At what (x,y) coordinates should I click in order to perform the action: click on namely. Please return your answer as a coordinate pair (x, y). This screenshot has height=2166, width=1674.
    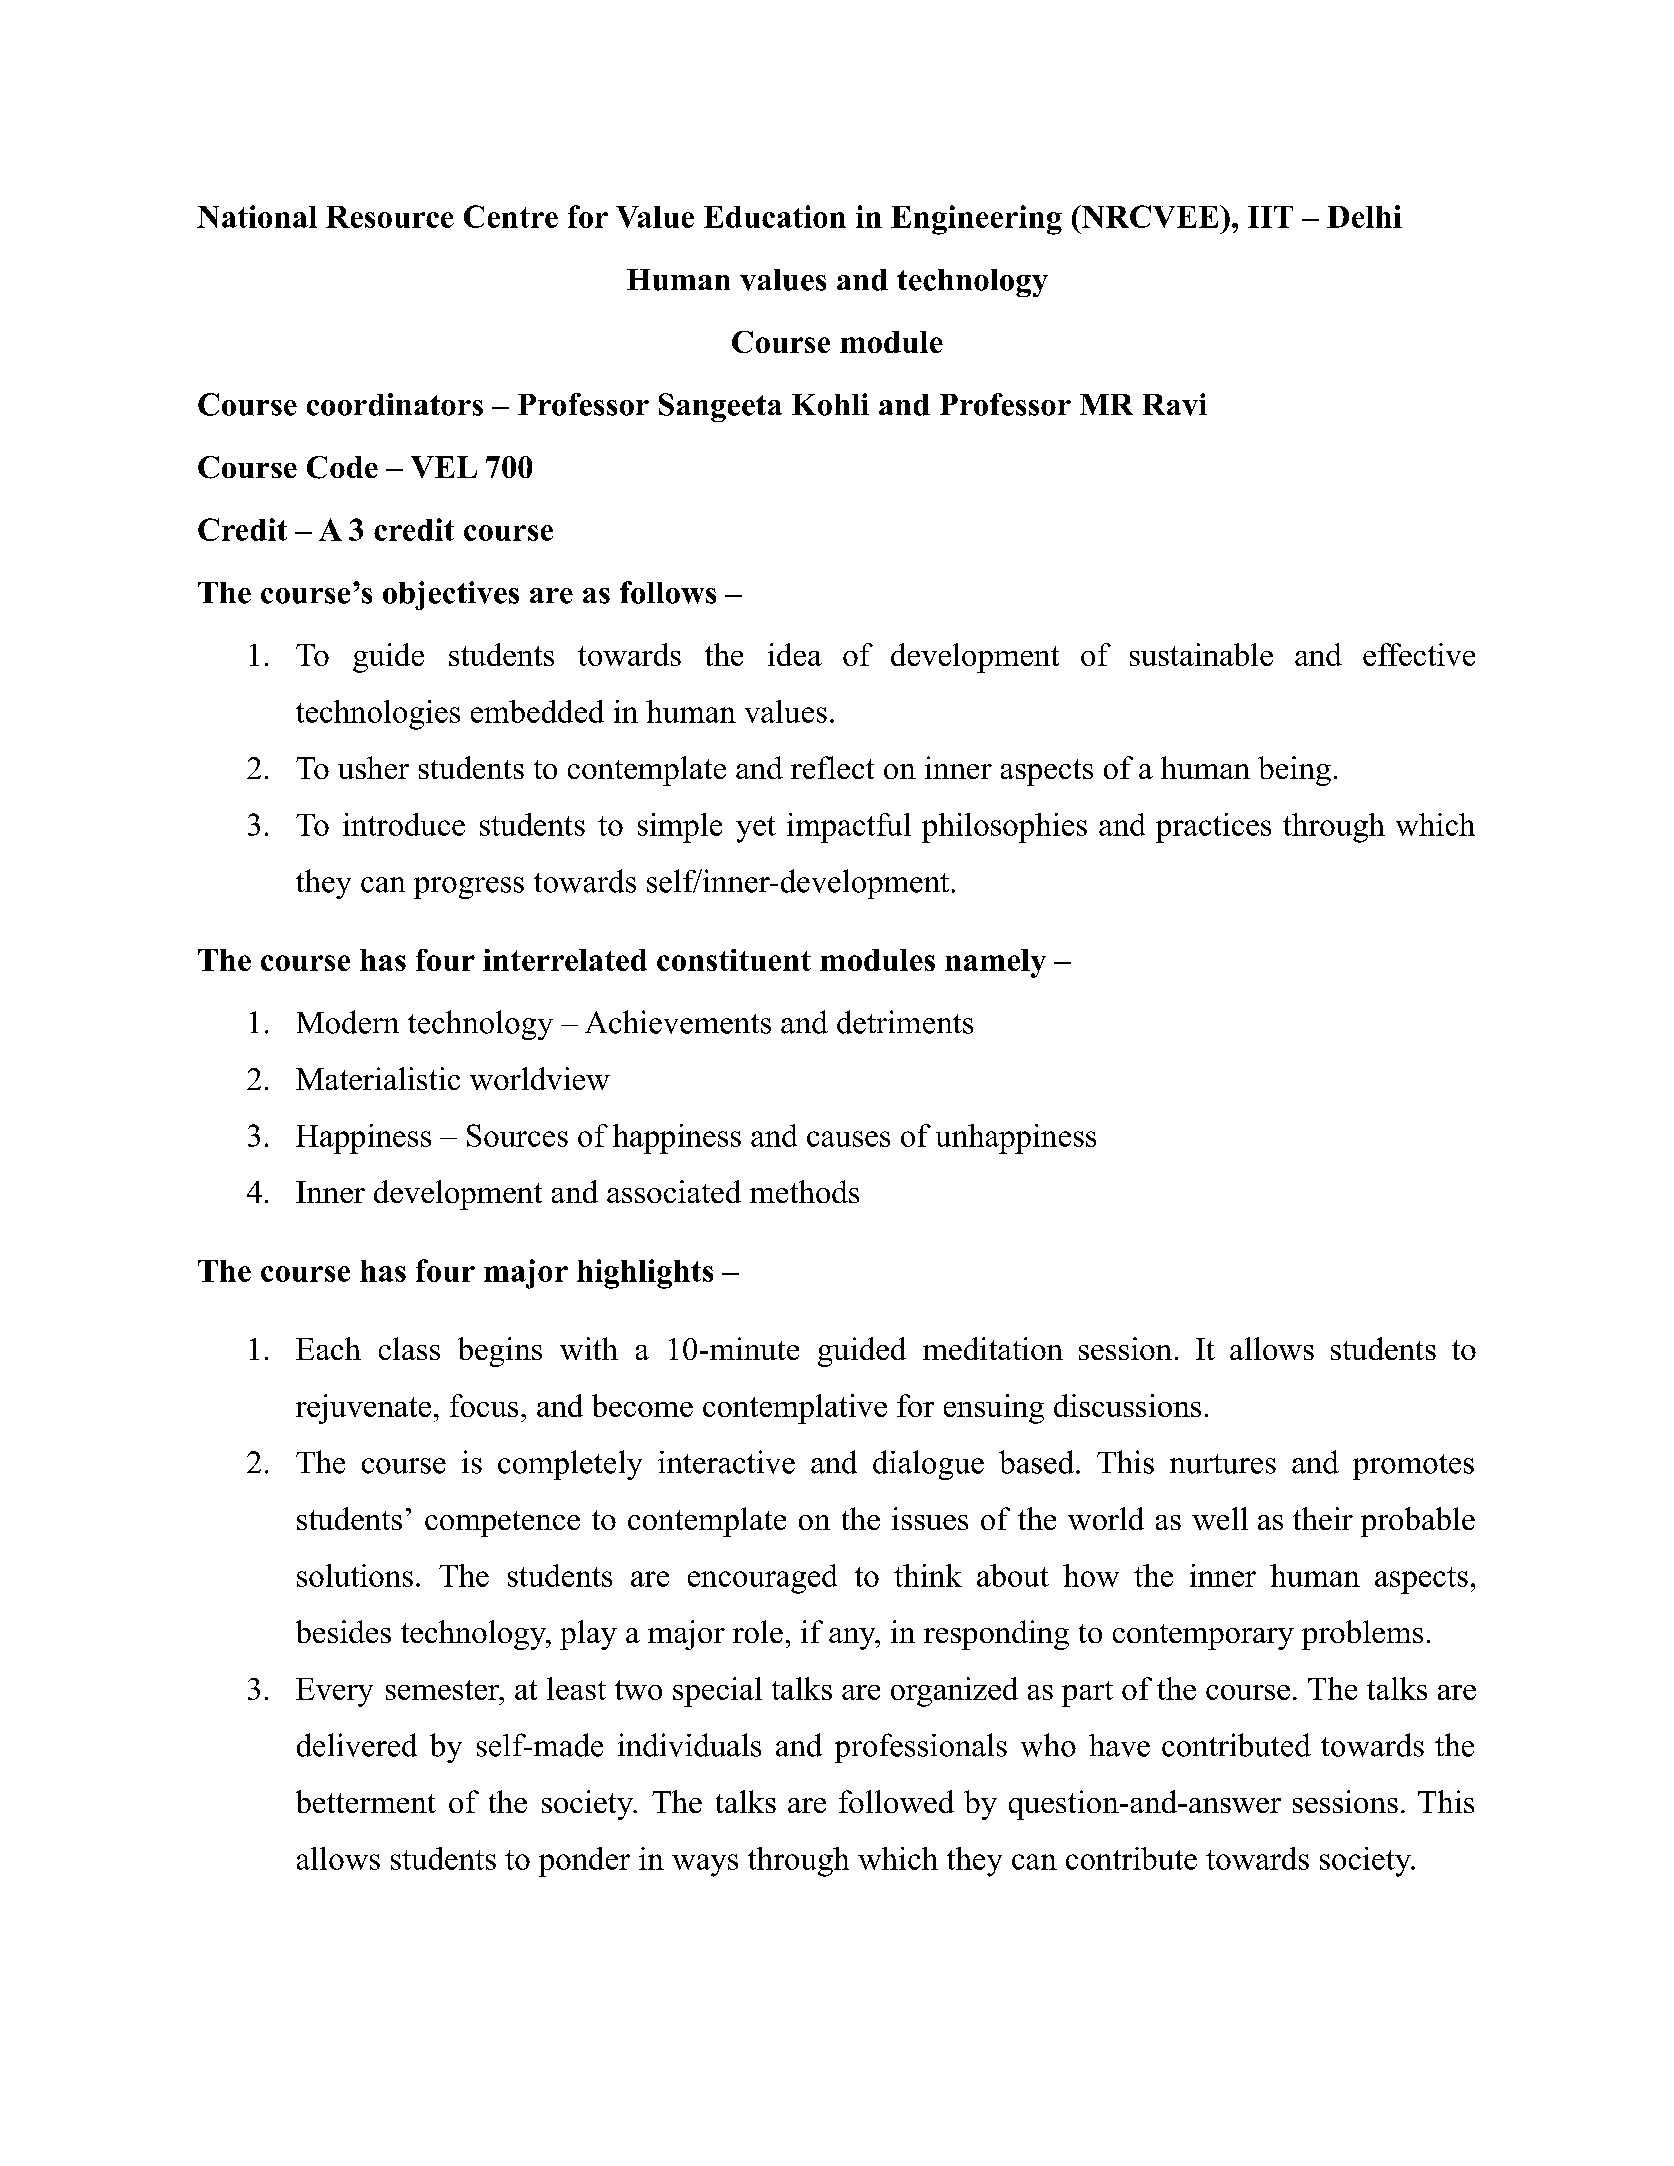
    Looking at the image, I should click on (995, 963).
